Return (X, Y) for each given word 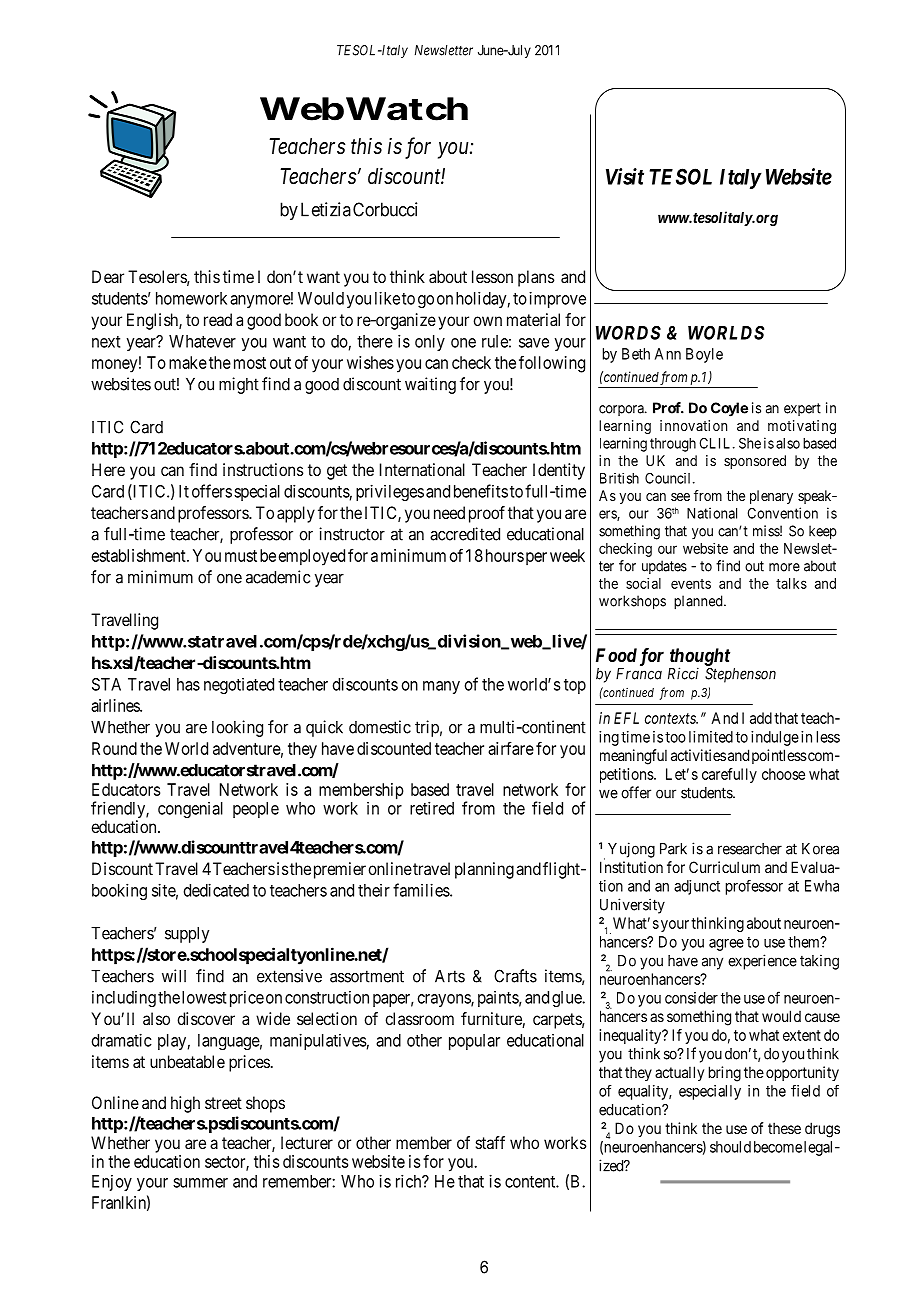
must (241, 556)
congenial (190, 810)
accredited (465, 534)
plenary (771, 497)
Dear (108, 276)
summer (200, 1183)
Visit (625, 176)
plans (536, 278)
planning (484, 870)
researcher (750, 849)
